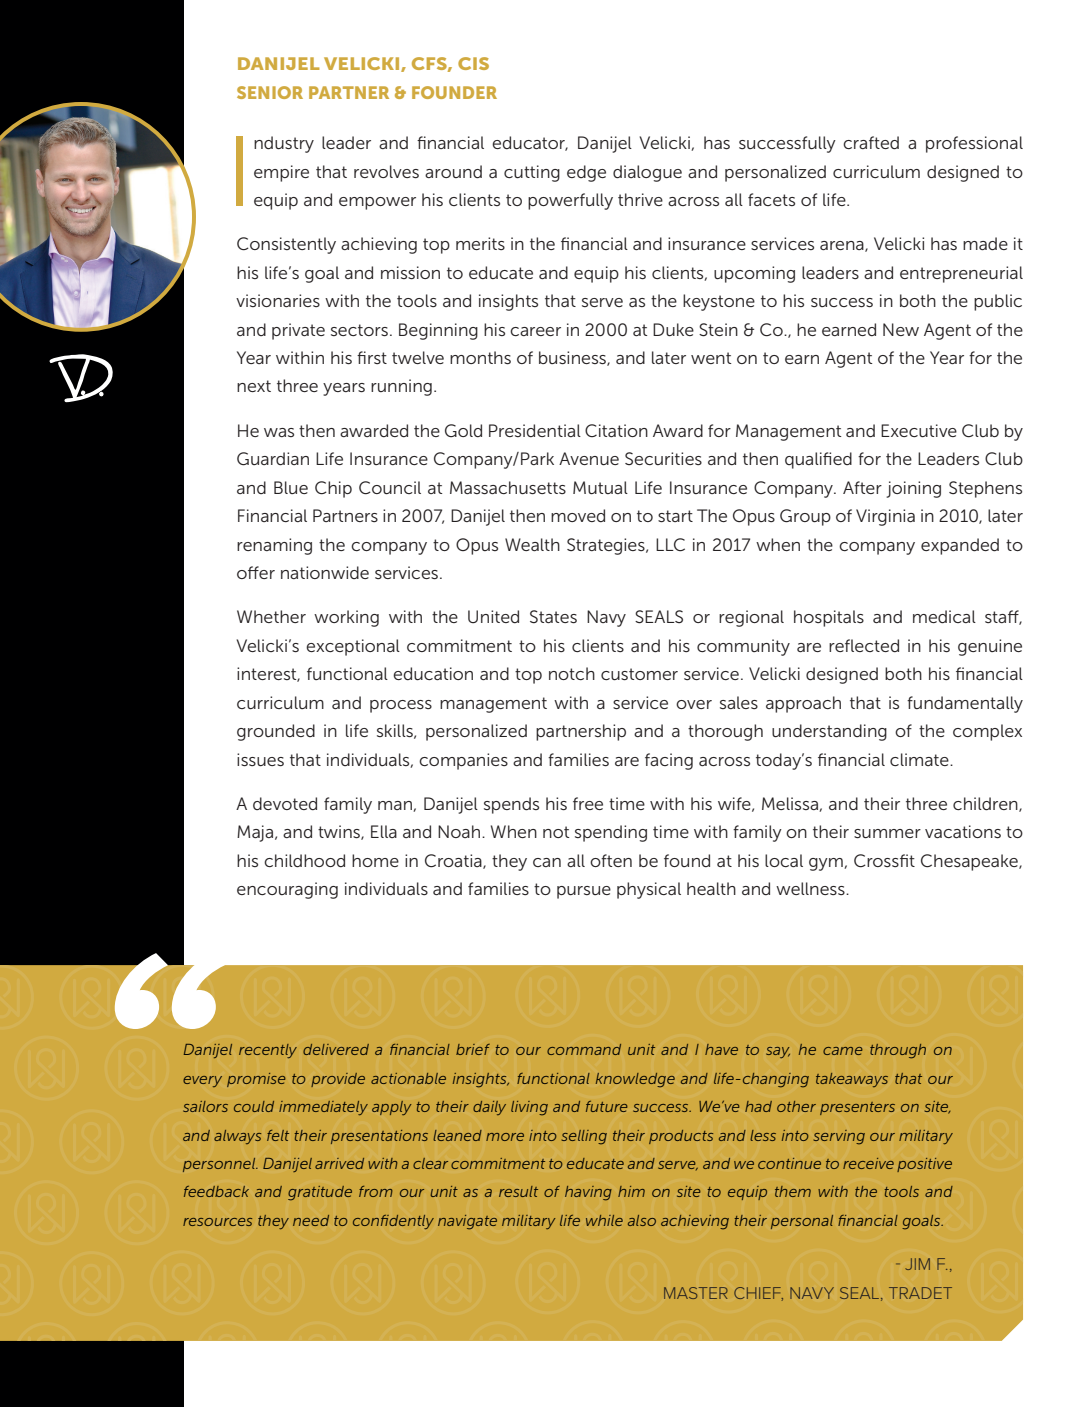 The width and height of the document is (1087, 1407). Describe the element at coordinates (917, 1264) in the document. I see `JIM` at that location.
